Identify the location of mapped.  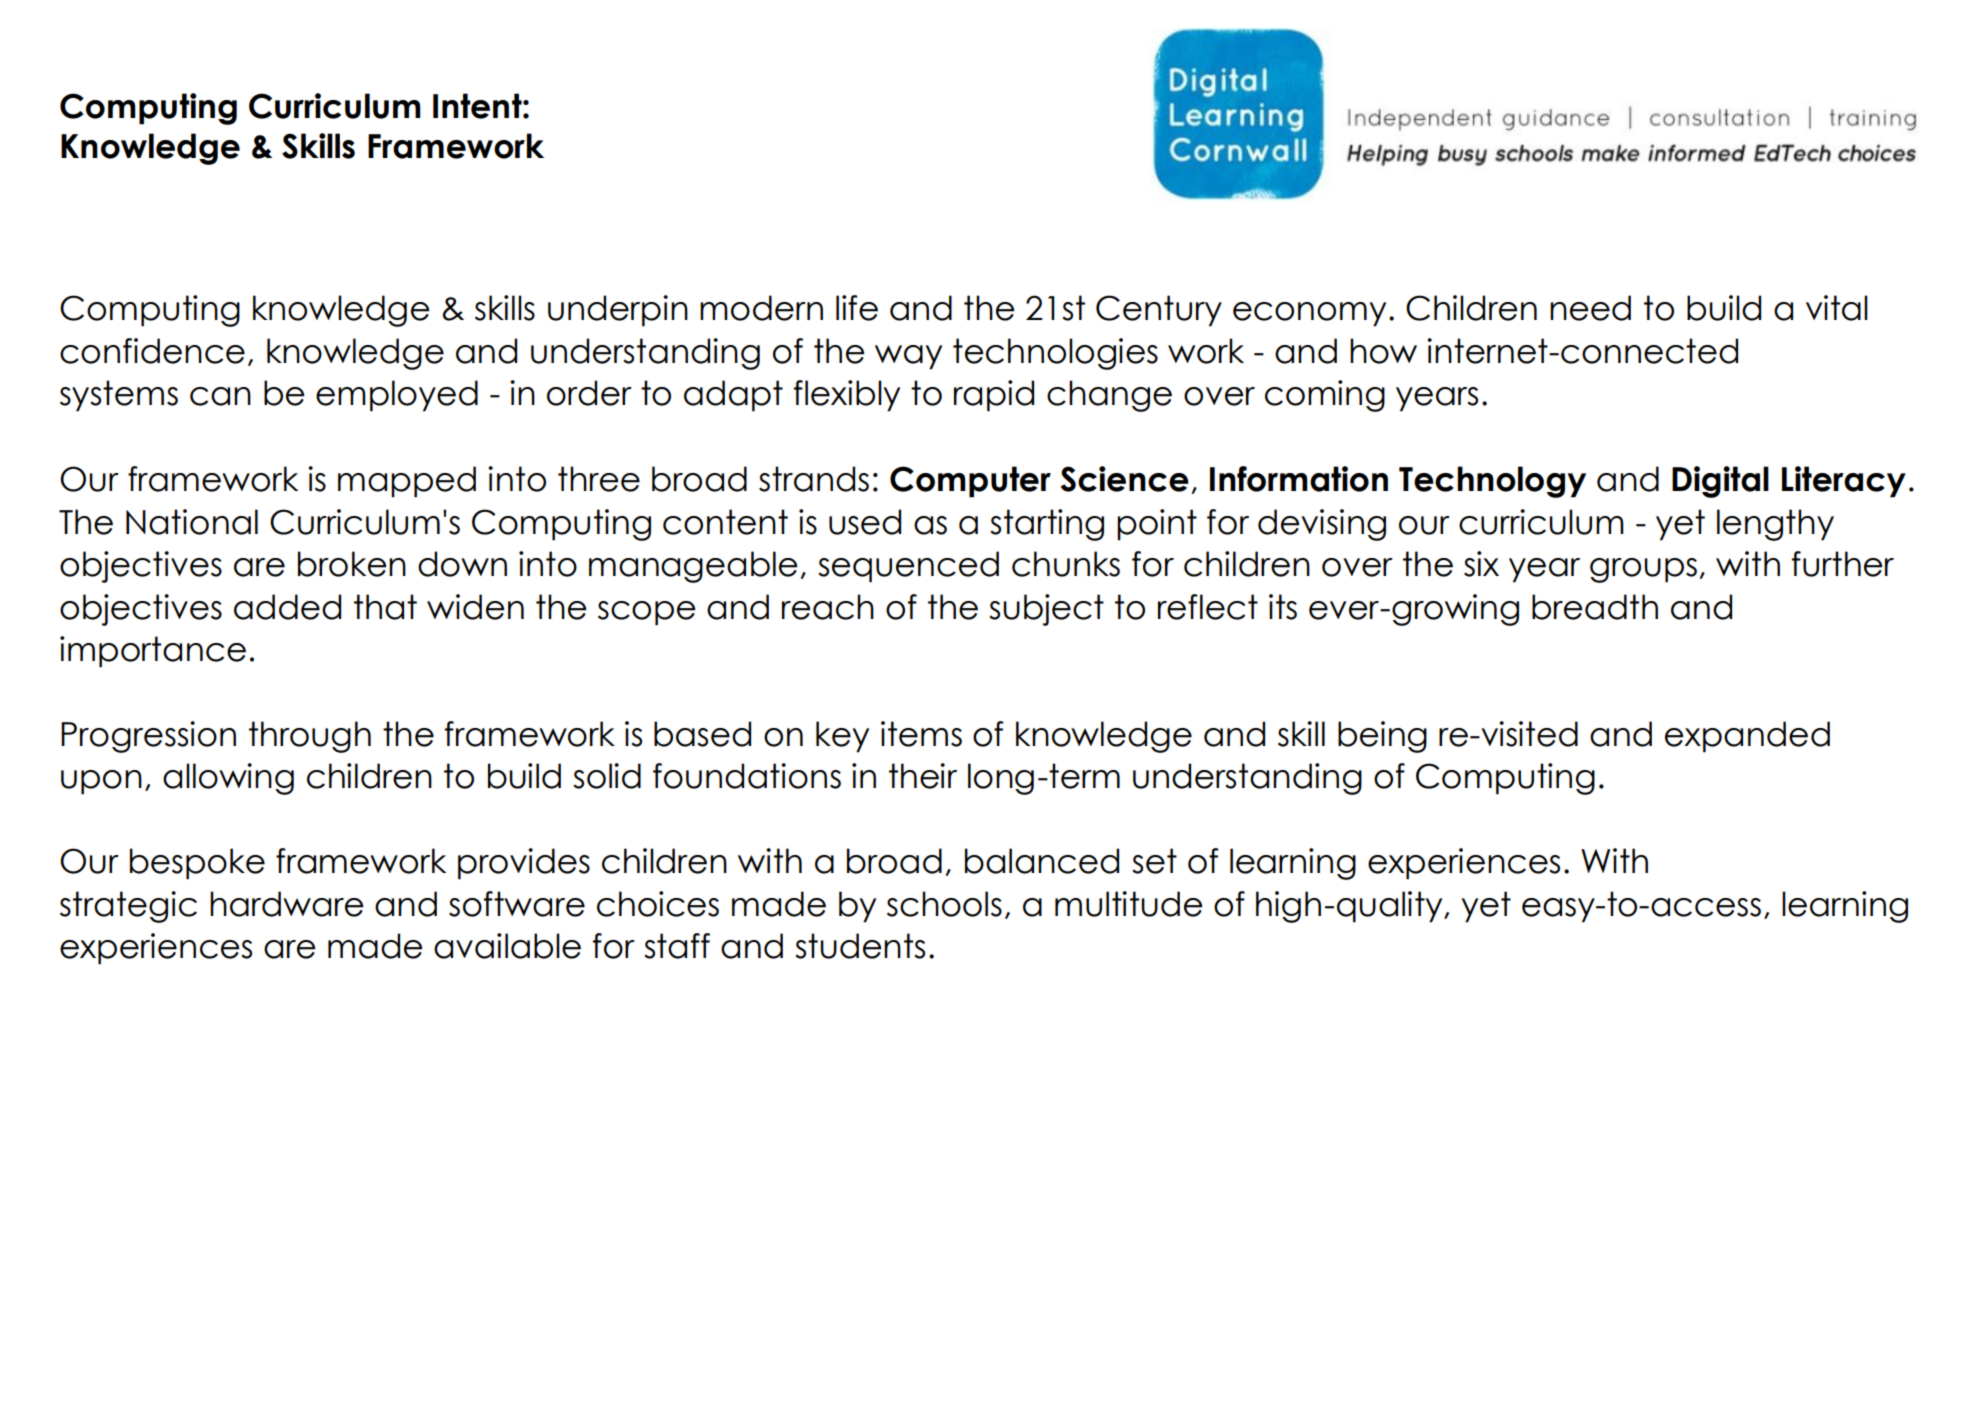
(407, 482).
